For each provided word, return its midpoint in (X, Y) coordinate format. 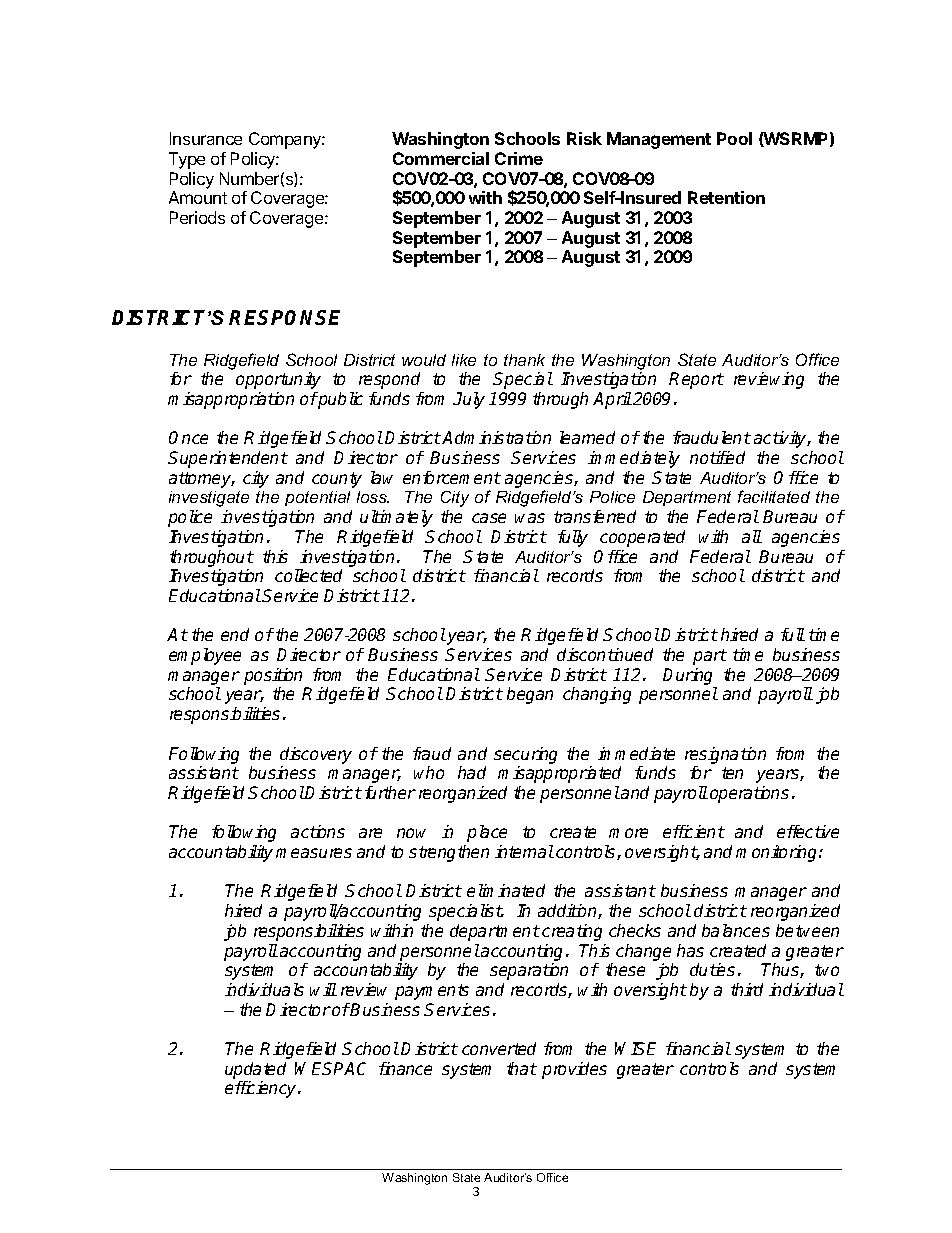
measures (314, 853)
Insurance (206, 138)
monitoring (778, 853)
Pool (734, 138)
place (487, 833)
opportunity (278, 380)
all (752, 536)
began (530, 695)
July (469, 400)
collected (308, 575)
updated (255, 1070)
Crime (519, 158)
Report (696, 380)
